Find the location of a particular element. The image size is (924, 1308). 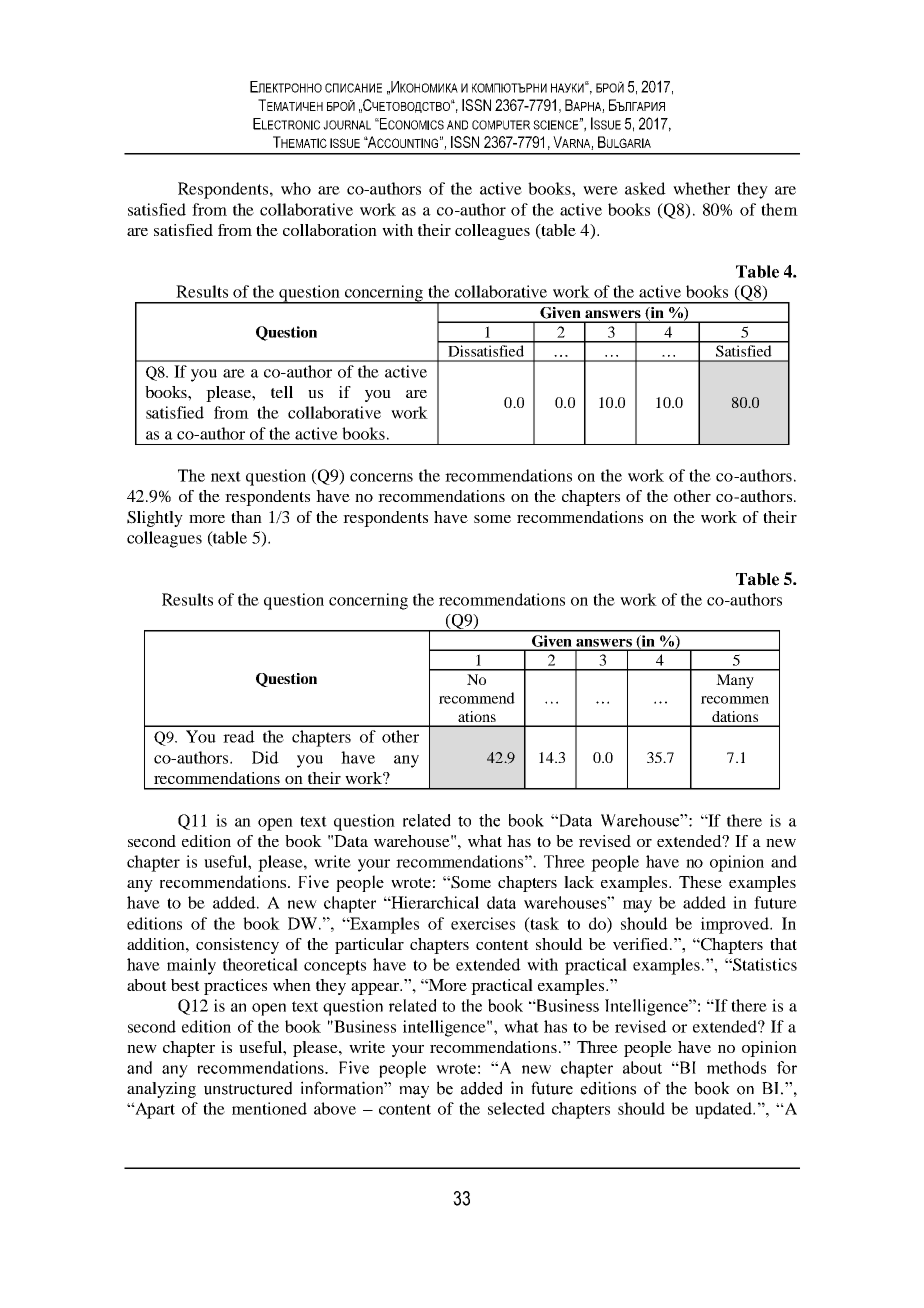

and is located at coordinates (784, 861).
